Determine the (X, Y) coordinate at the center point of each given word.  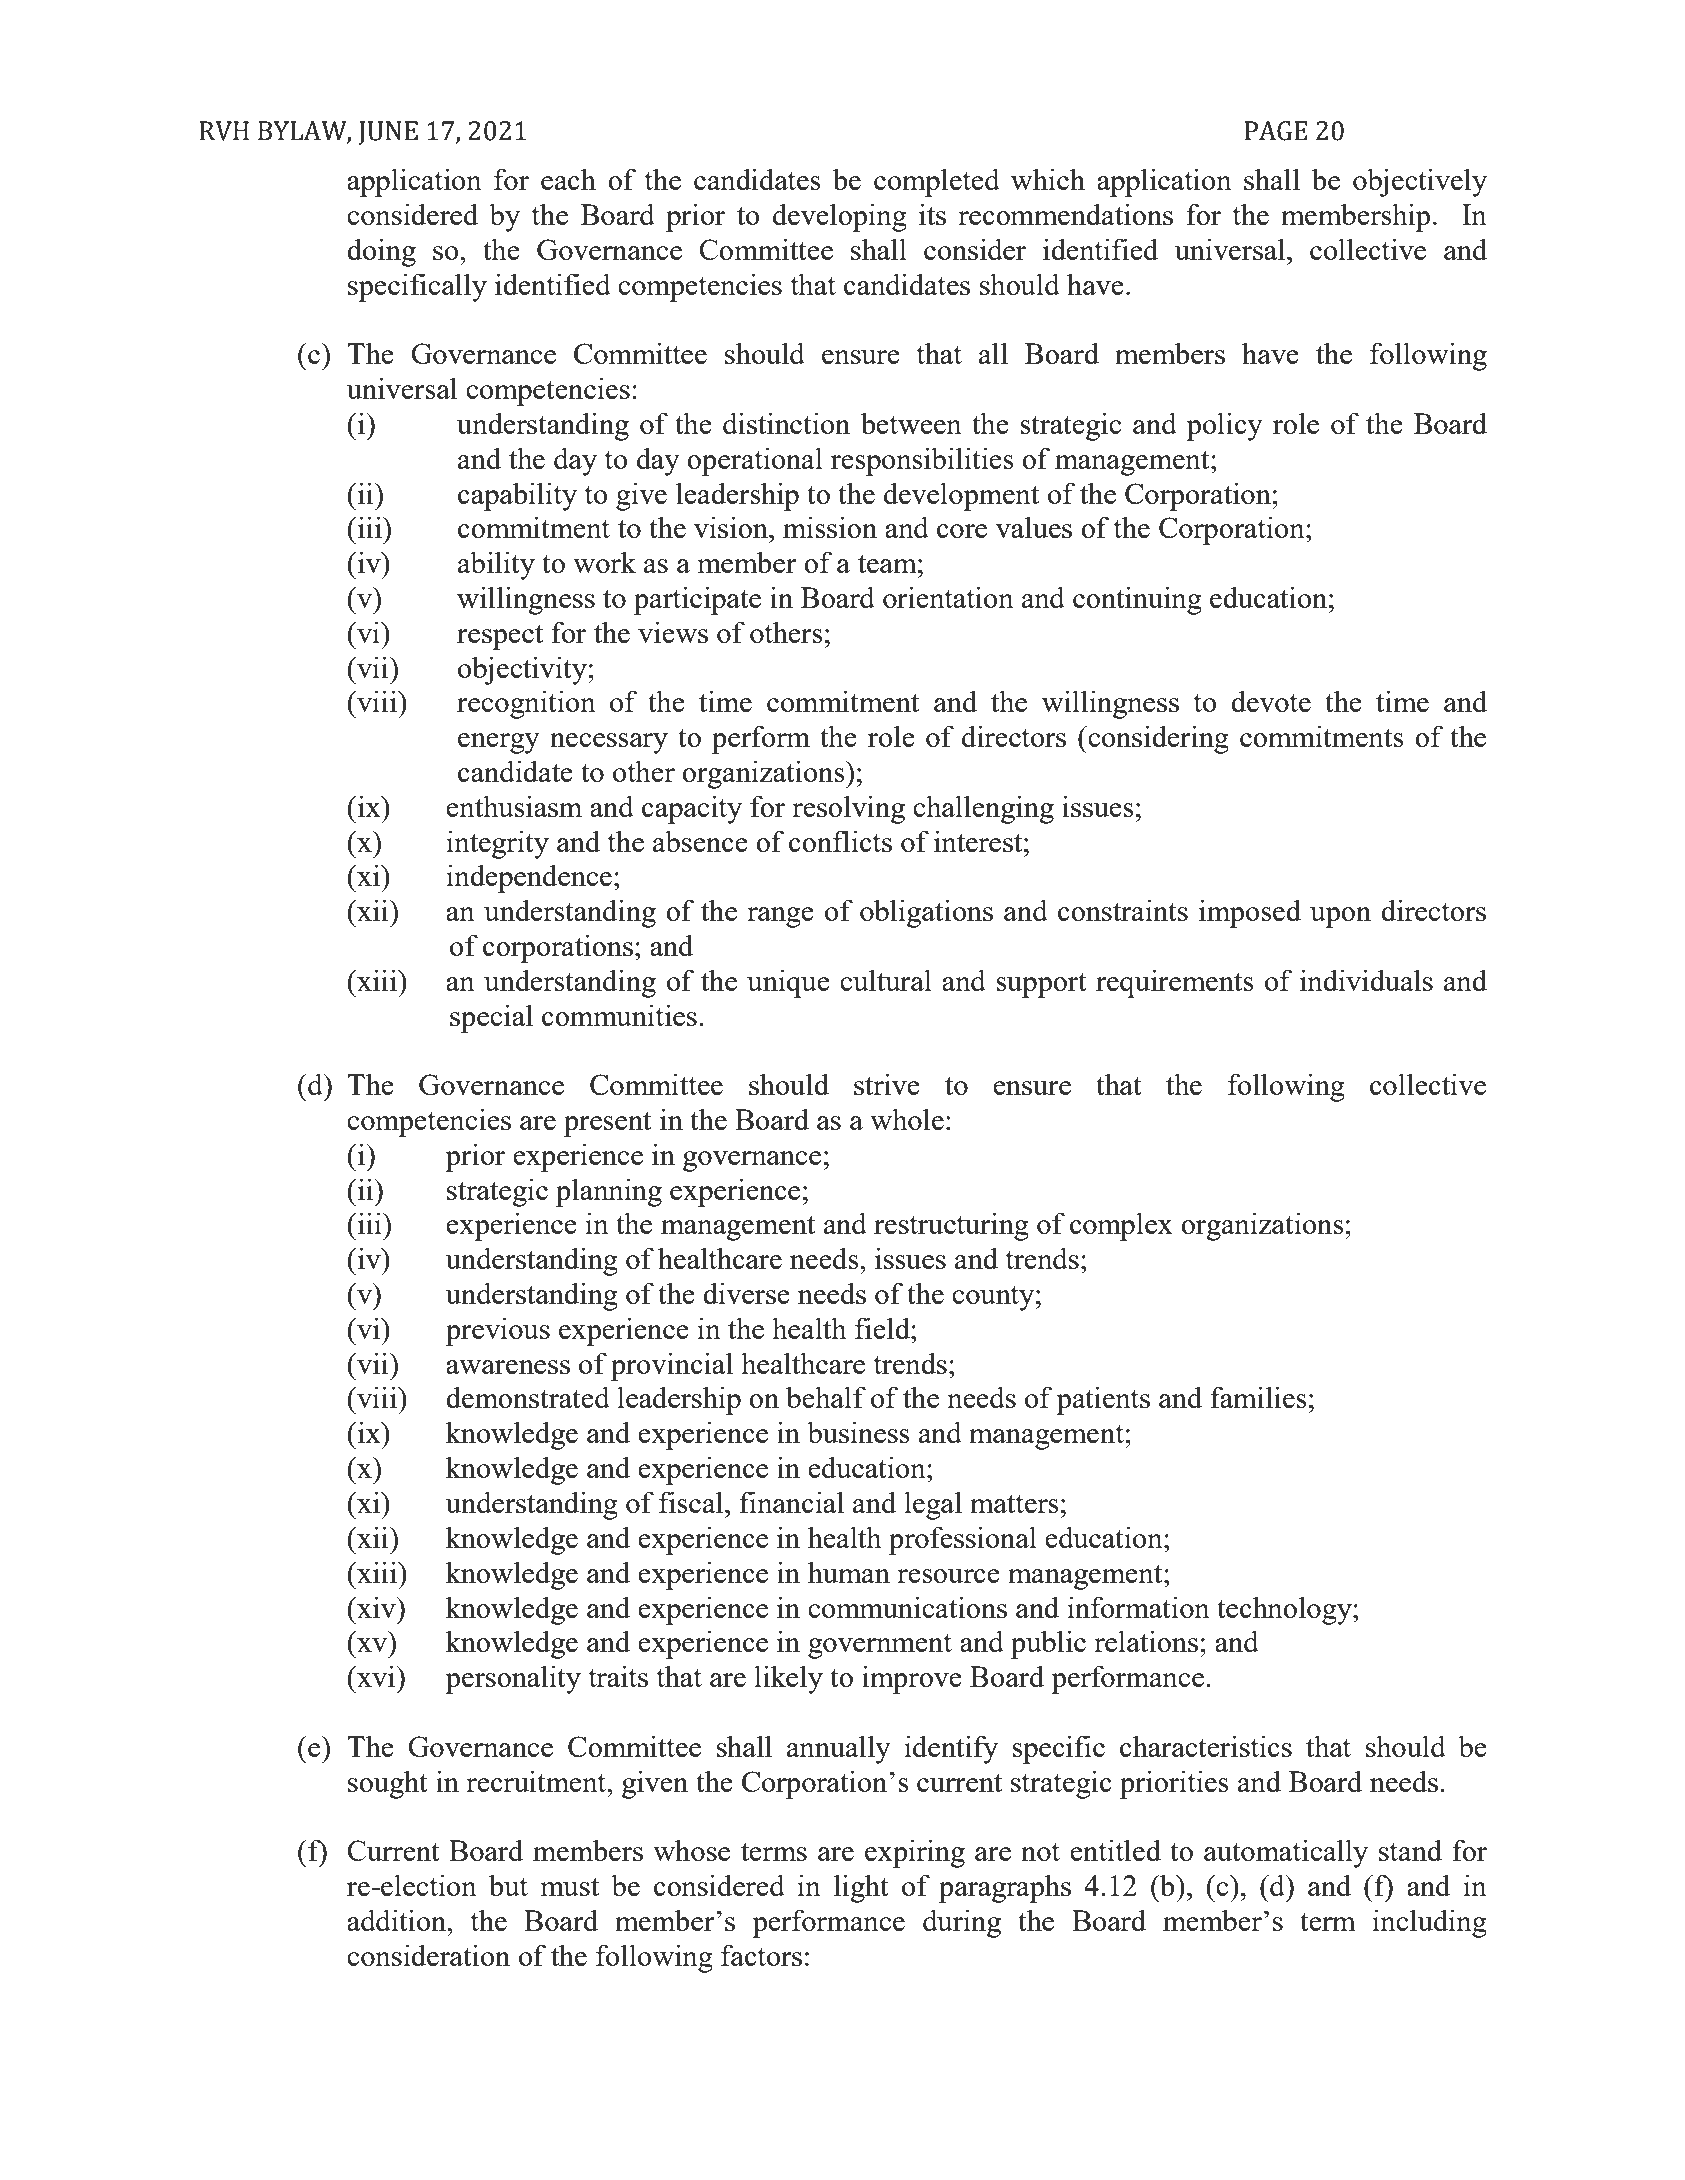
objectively (1420, 182)
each (568, 179)
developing (840, 217)
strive (887, 1084)
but (508, 1885)
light (861, 1888)
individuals (1366, 980)
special (491, 1018)
